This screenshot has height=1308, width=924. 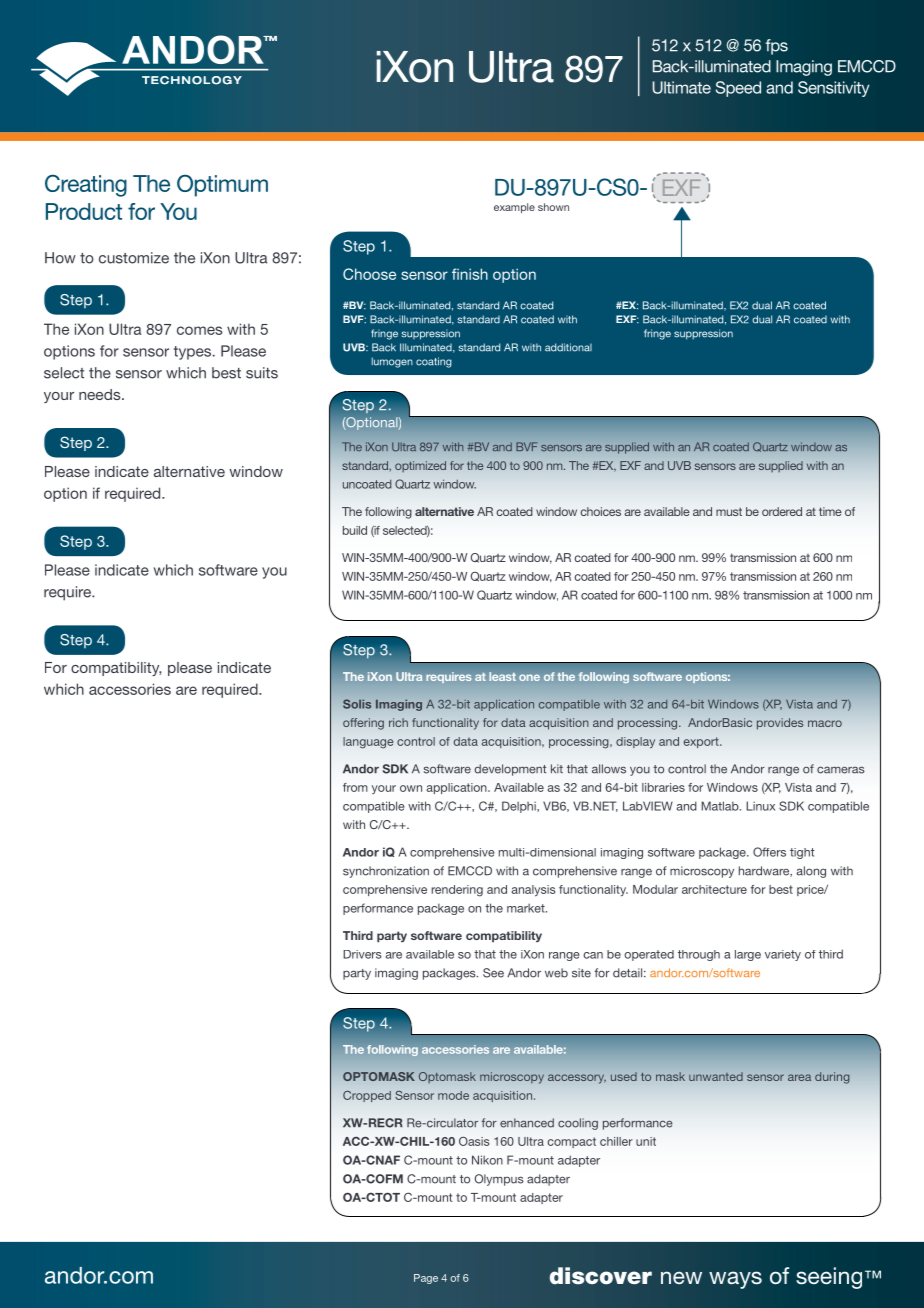 I want to click on Speed, so click(x=738, y=89).
